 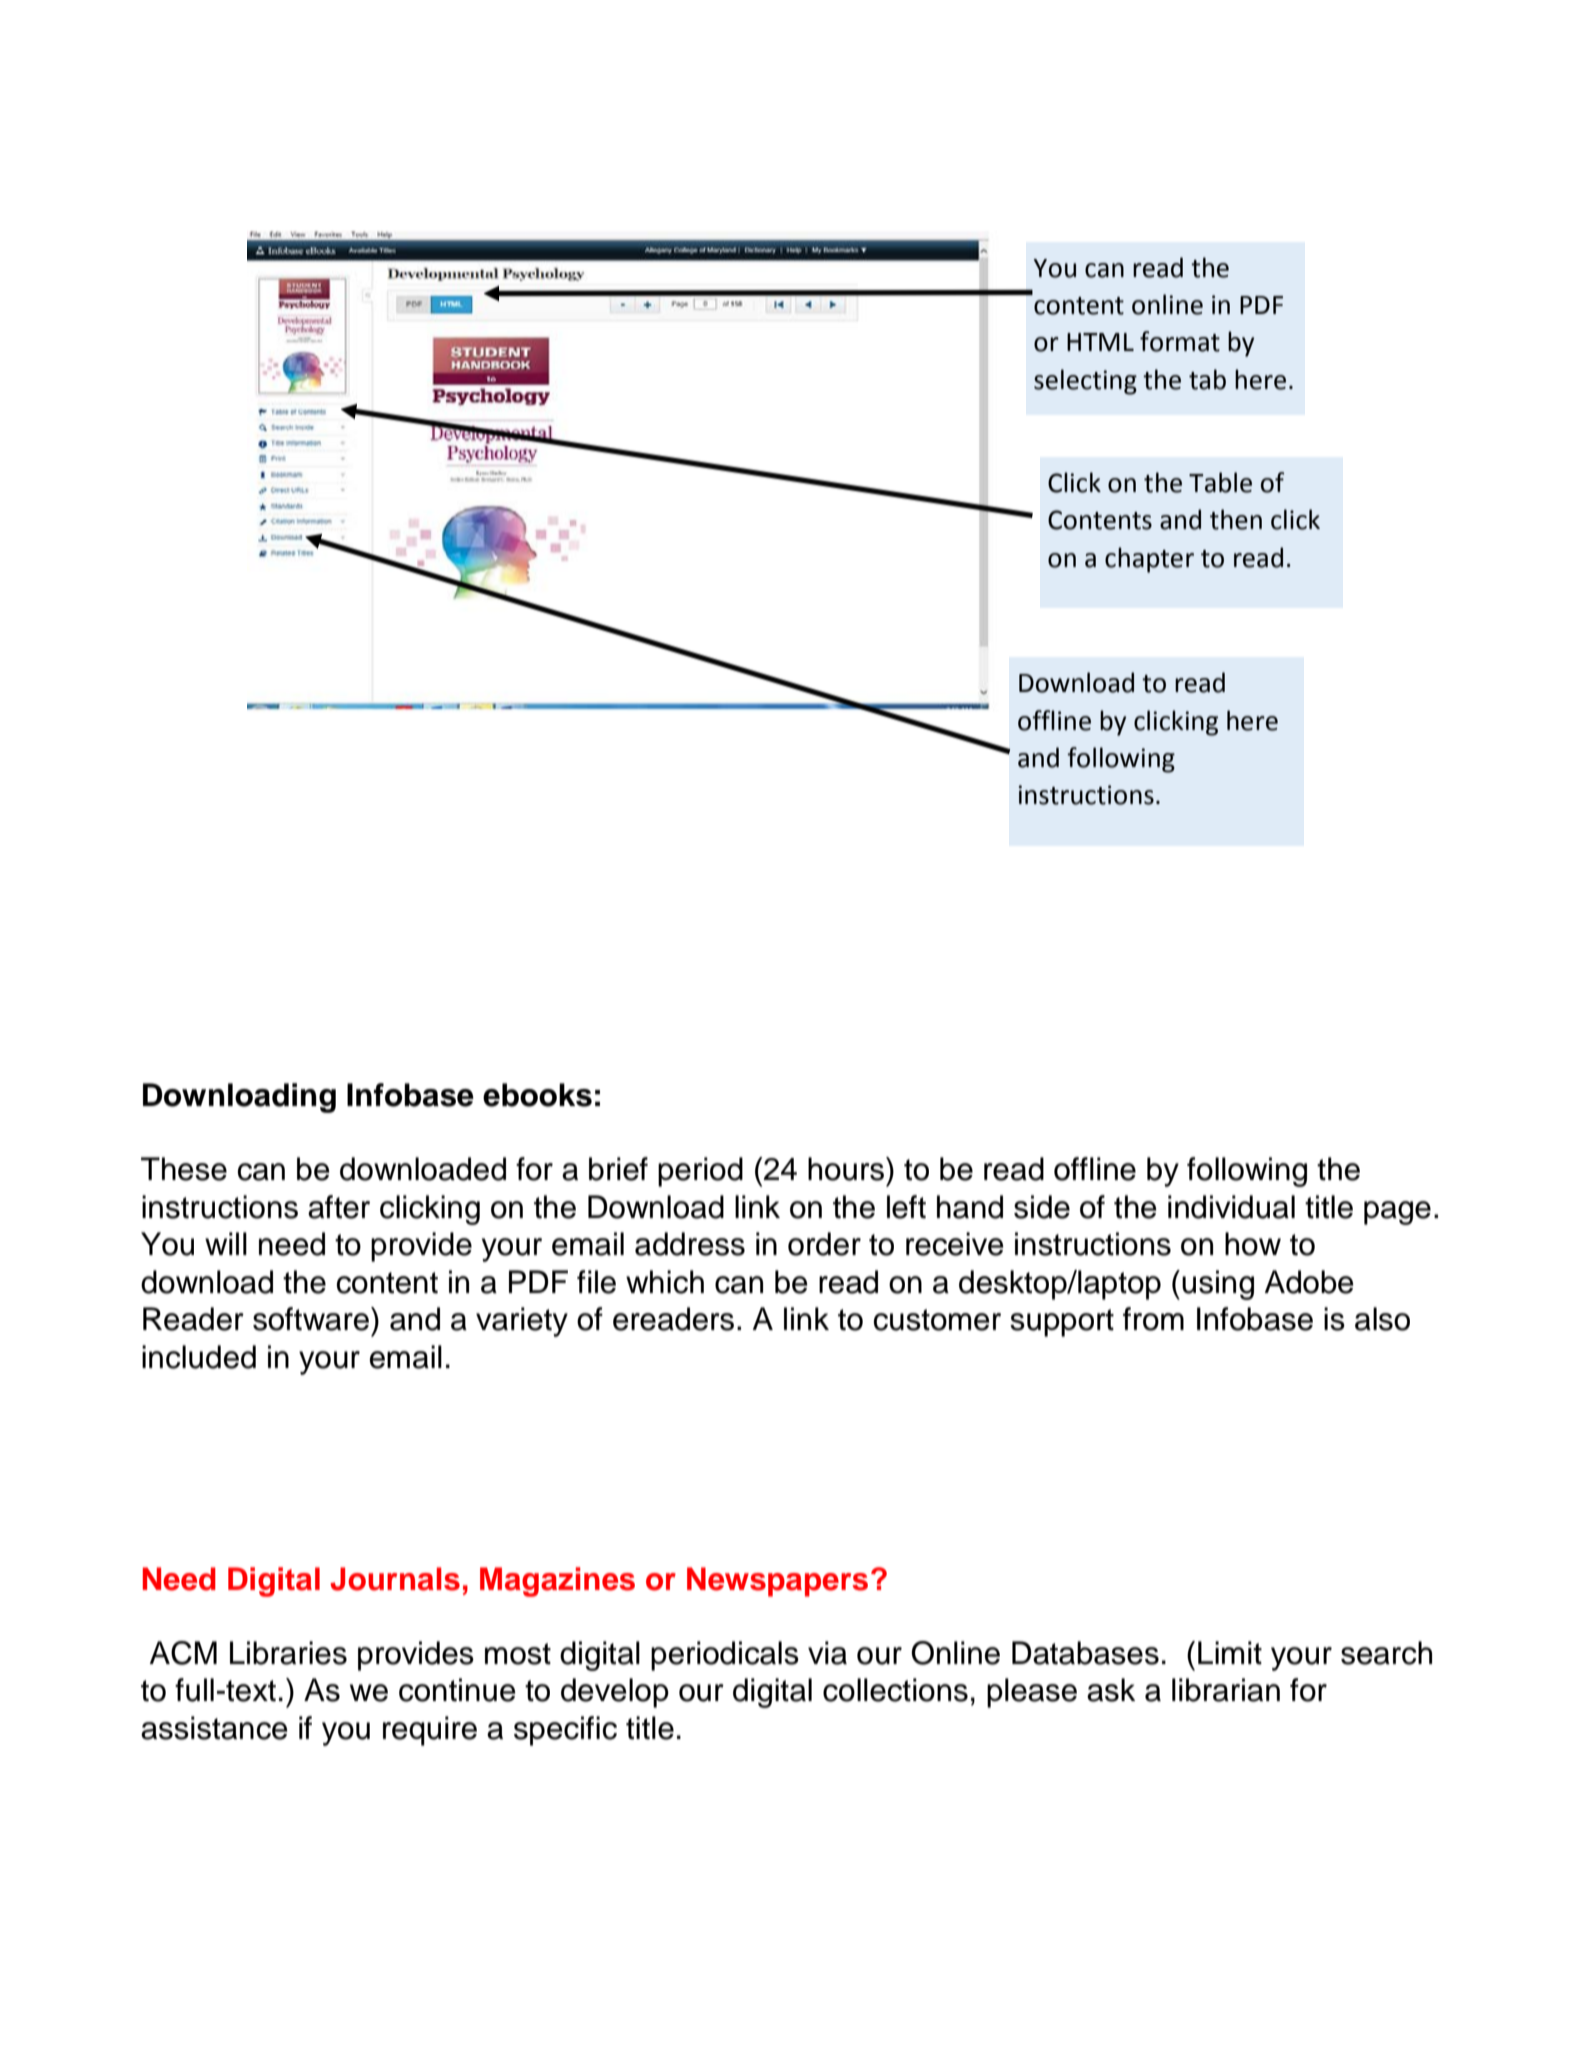 I want to click on HTML, so click(x=1100, y=342).
